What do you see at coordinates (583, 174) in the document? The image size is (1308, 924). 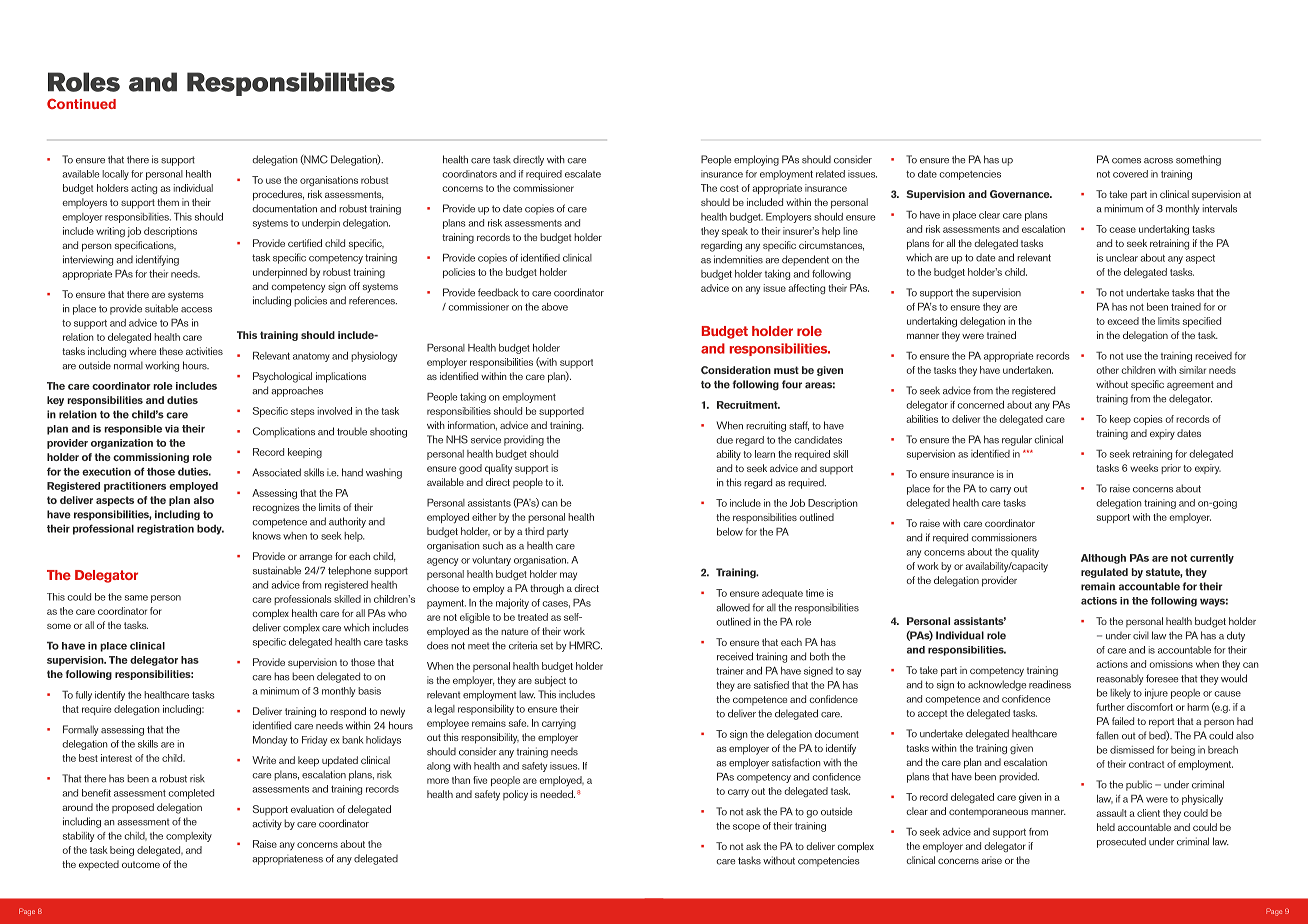 I see `escalate` at bounding box center [583, 174].
